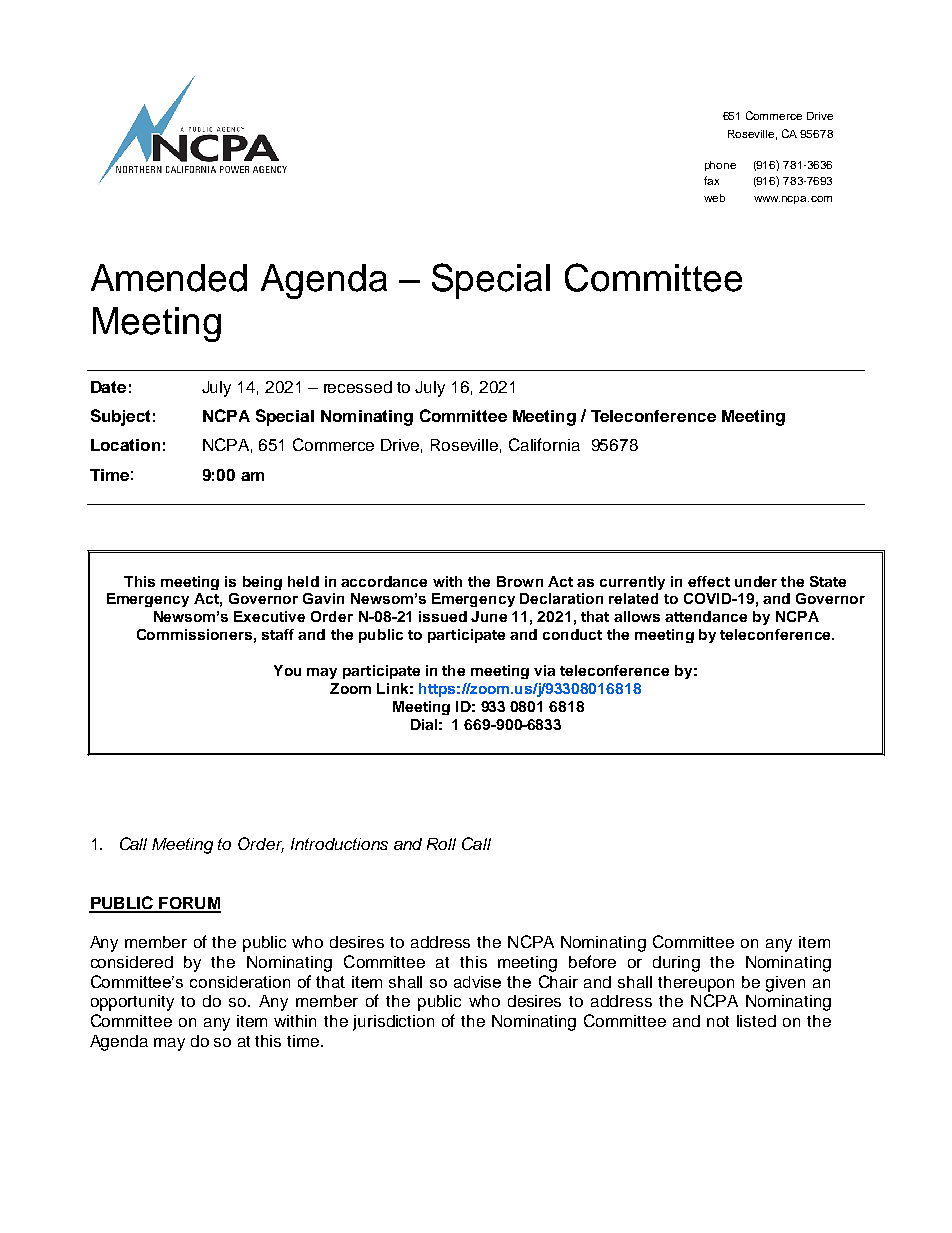  What do you see at coordinates (240, 982) in the page?
I see `consideration` at bounding box center [240, 982].
